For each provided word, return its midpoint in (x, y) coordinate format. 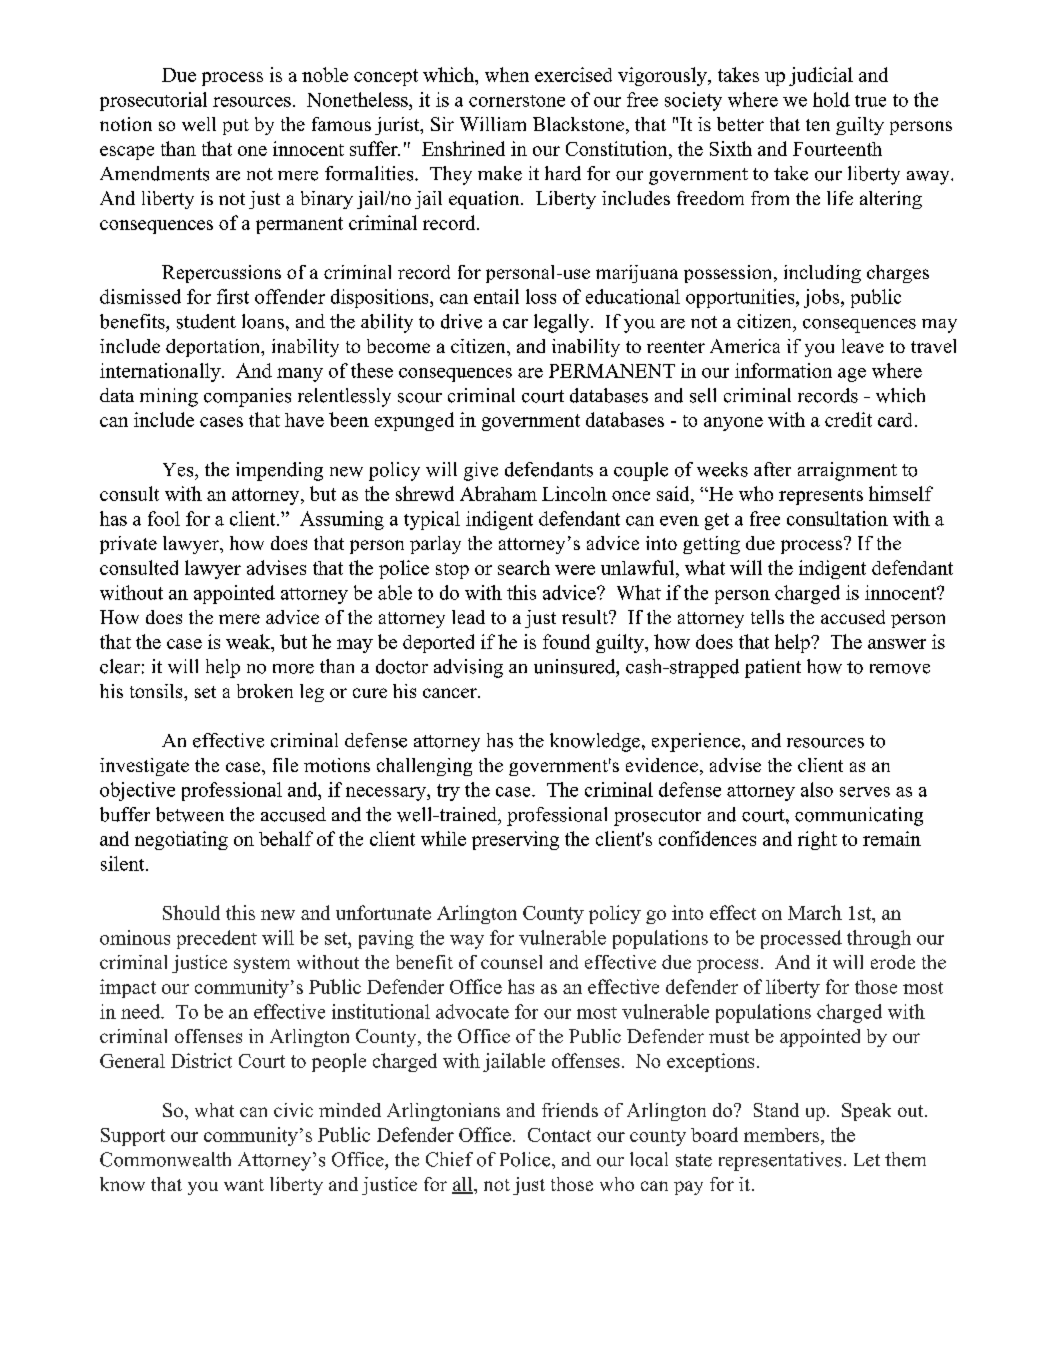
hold (831, 99)
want (244, 1185)
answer (897, 644)
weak (249, 641)
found (566, 641)
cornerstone (517, 101)
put (236, 127)
